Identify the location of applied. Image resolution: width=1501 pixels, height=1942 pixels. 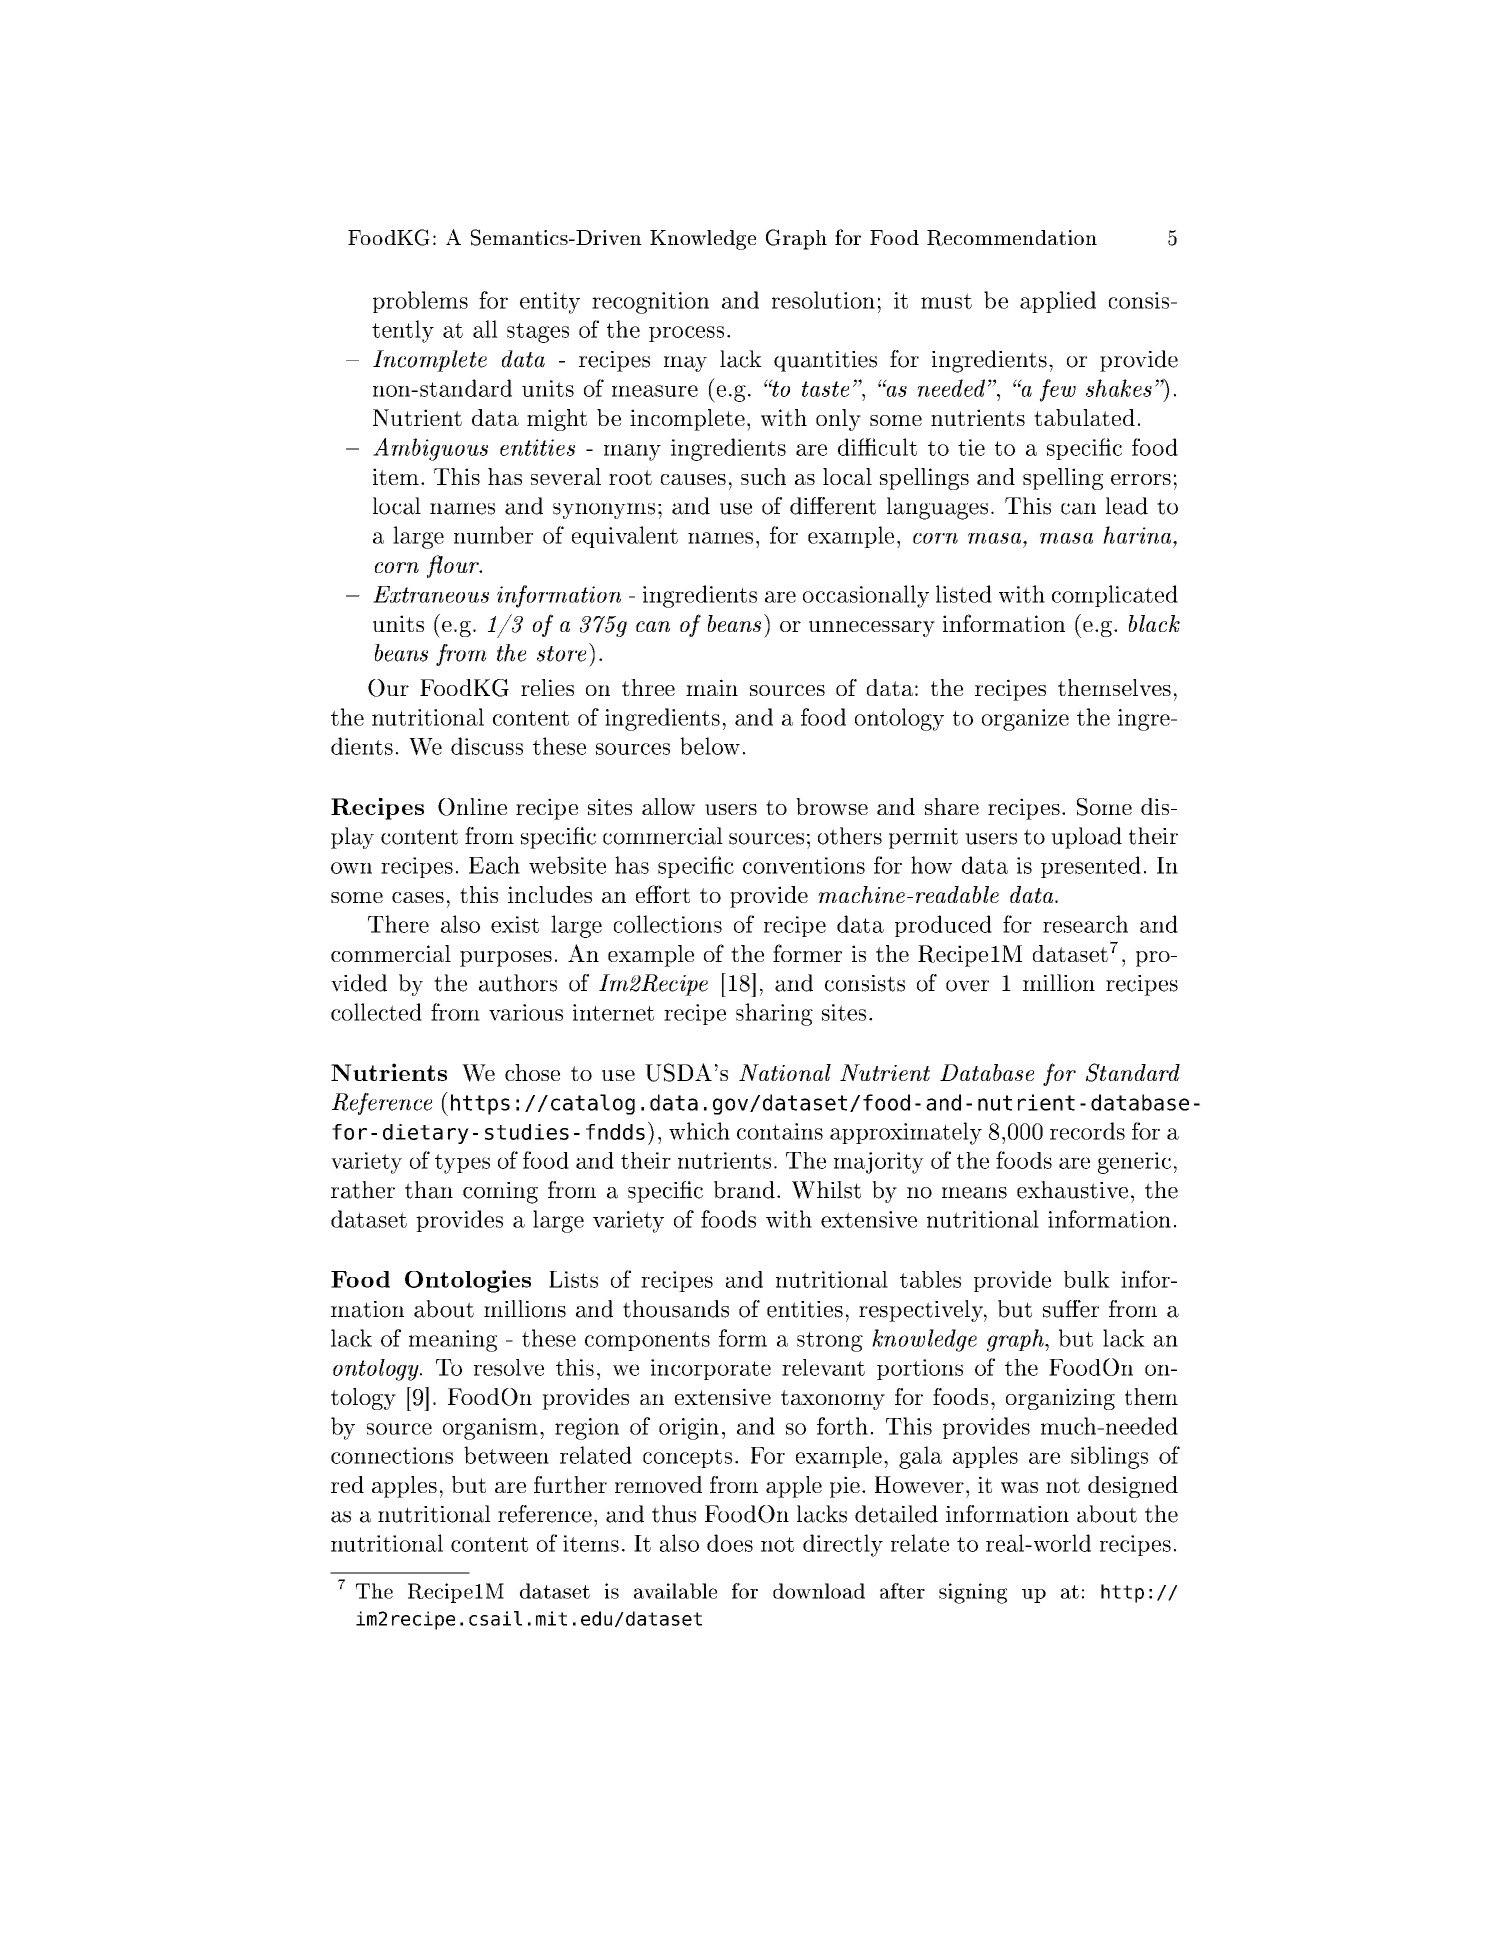
(1058, 302).
